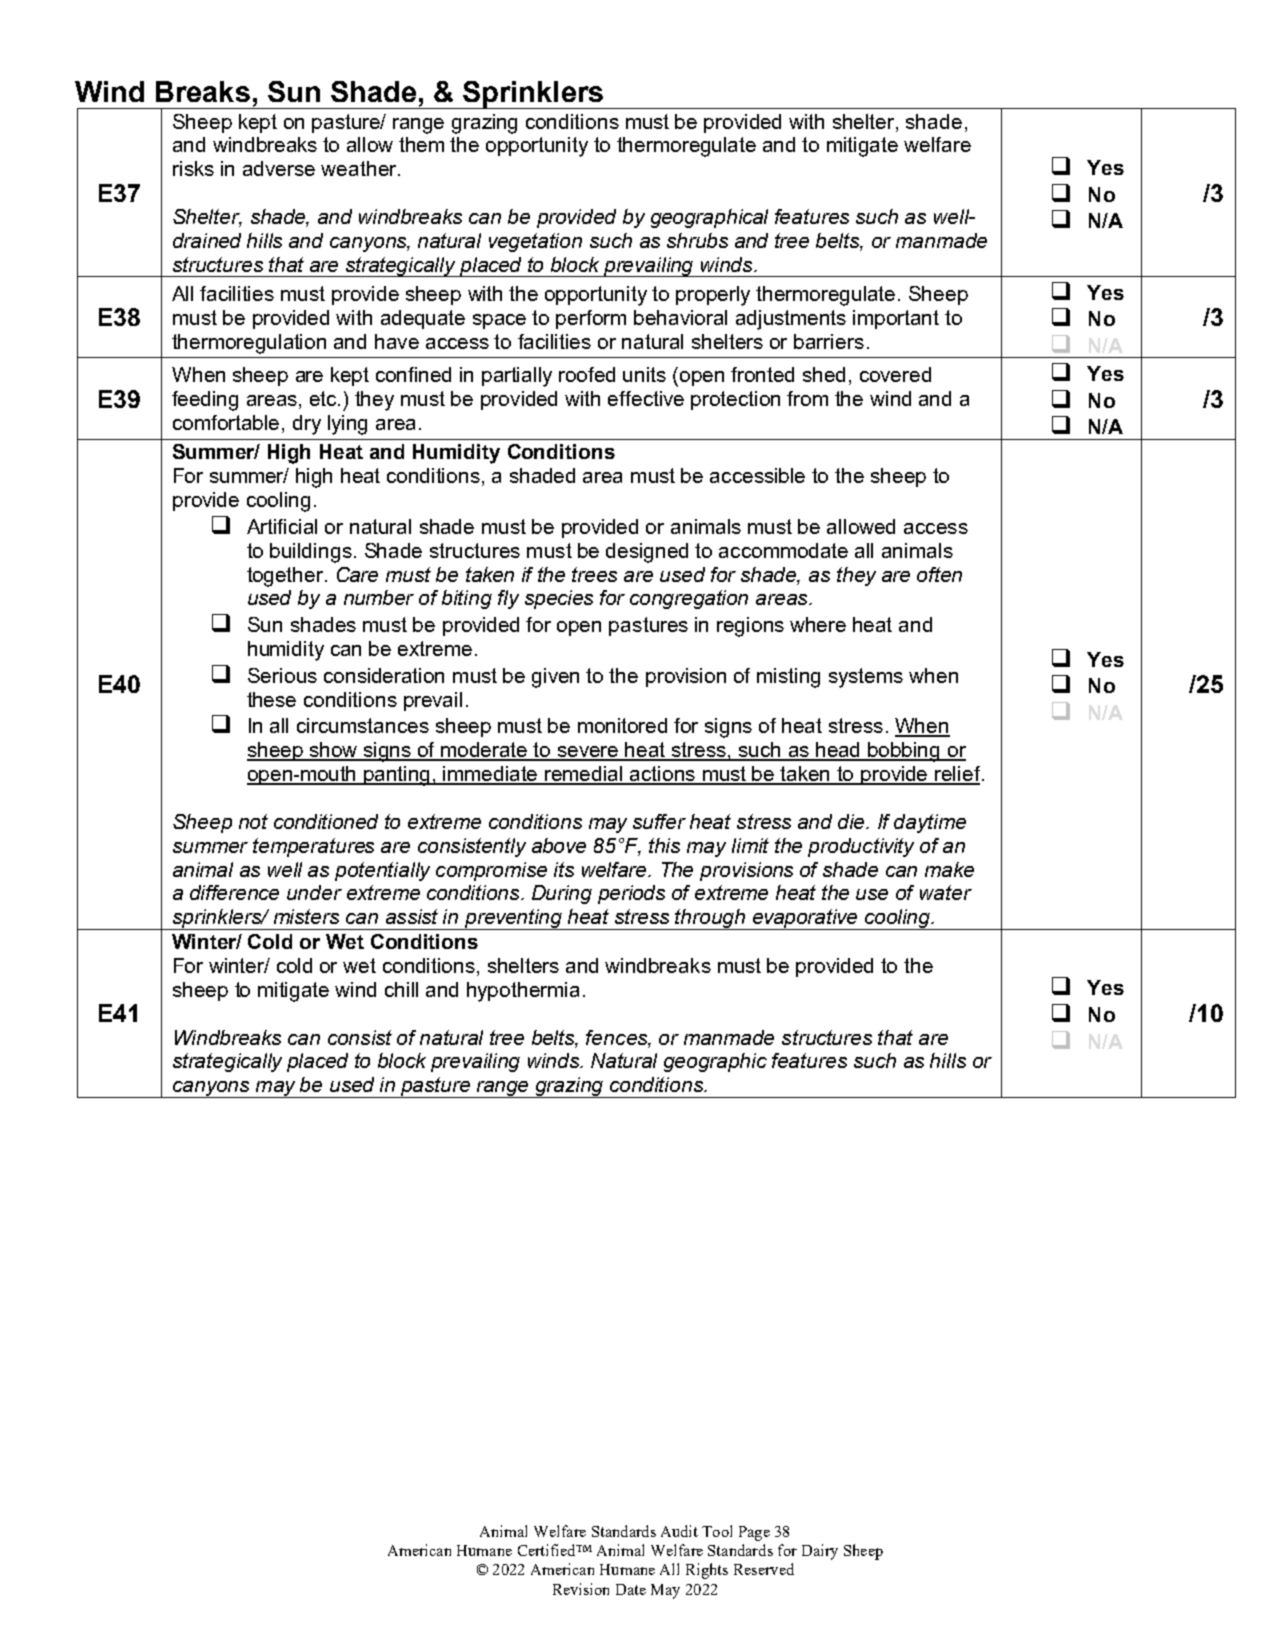 The width and height of the document is (1270, 1643). I want to click on designed, so click(647, 553).
